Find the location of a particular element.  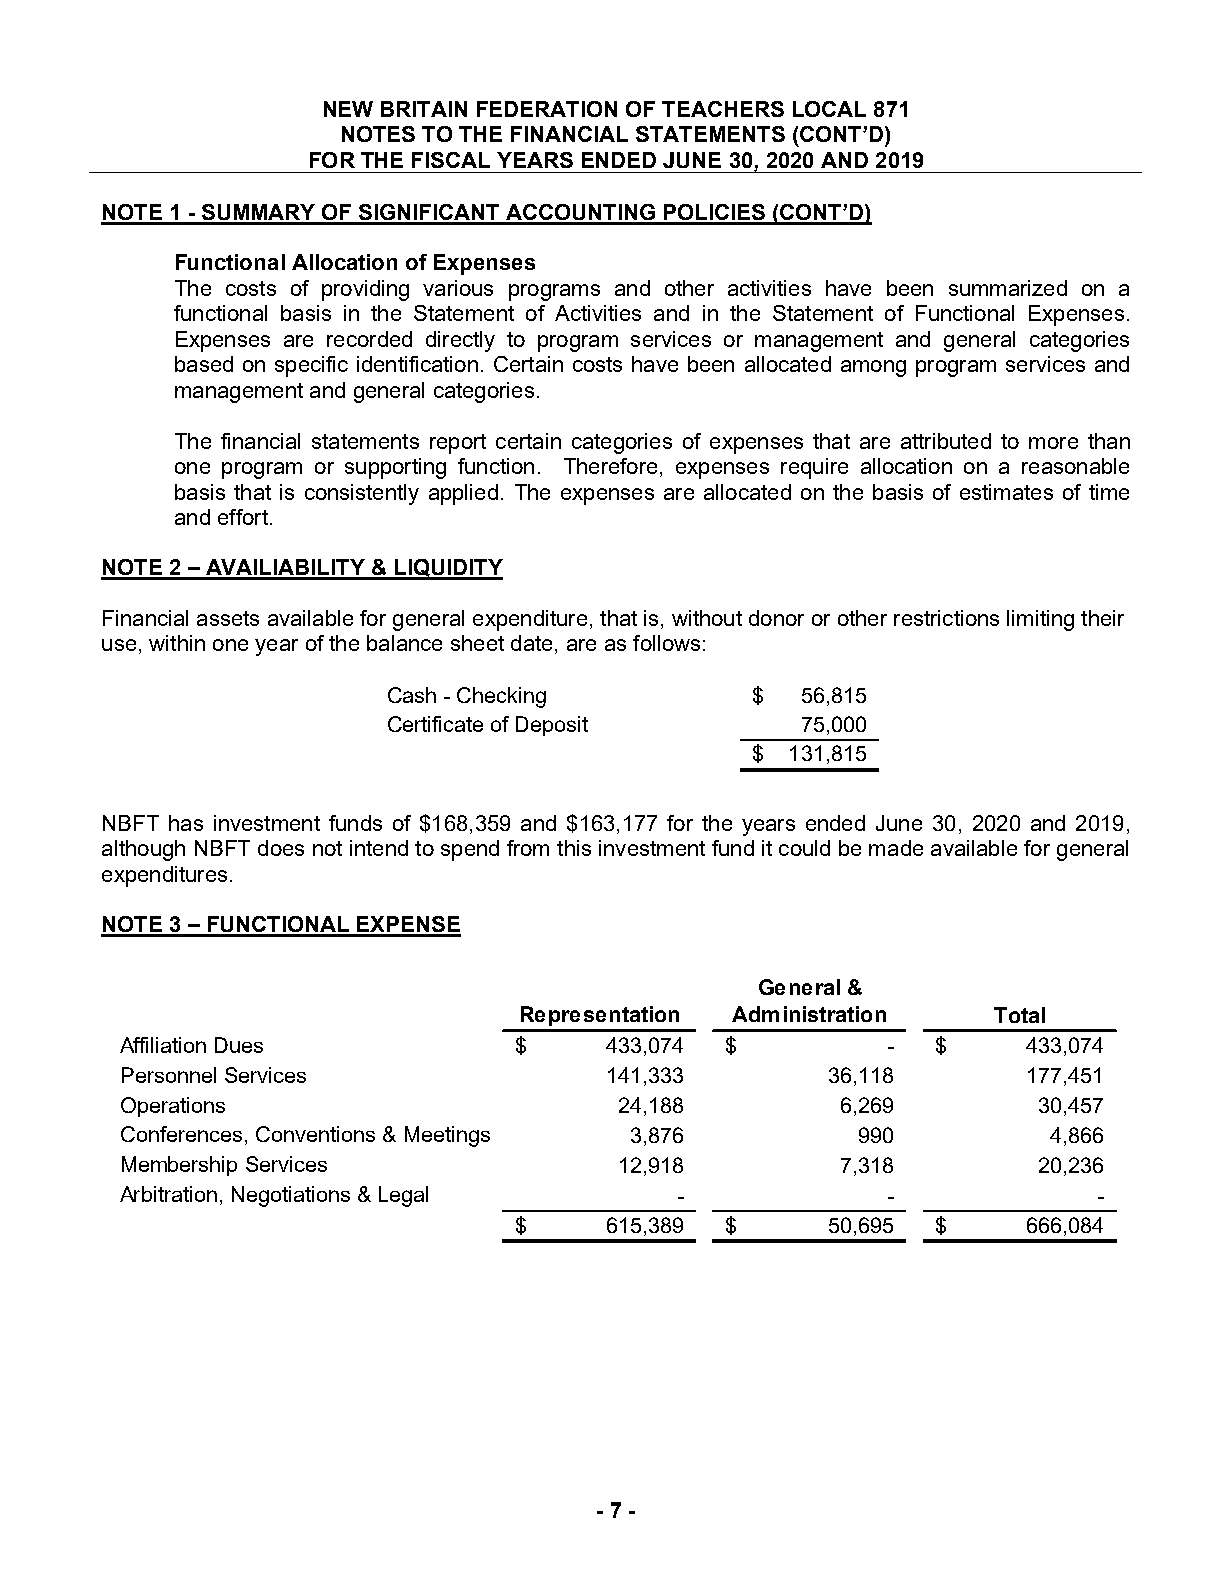

has is located at coordinates (186, 823).
